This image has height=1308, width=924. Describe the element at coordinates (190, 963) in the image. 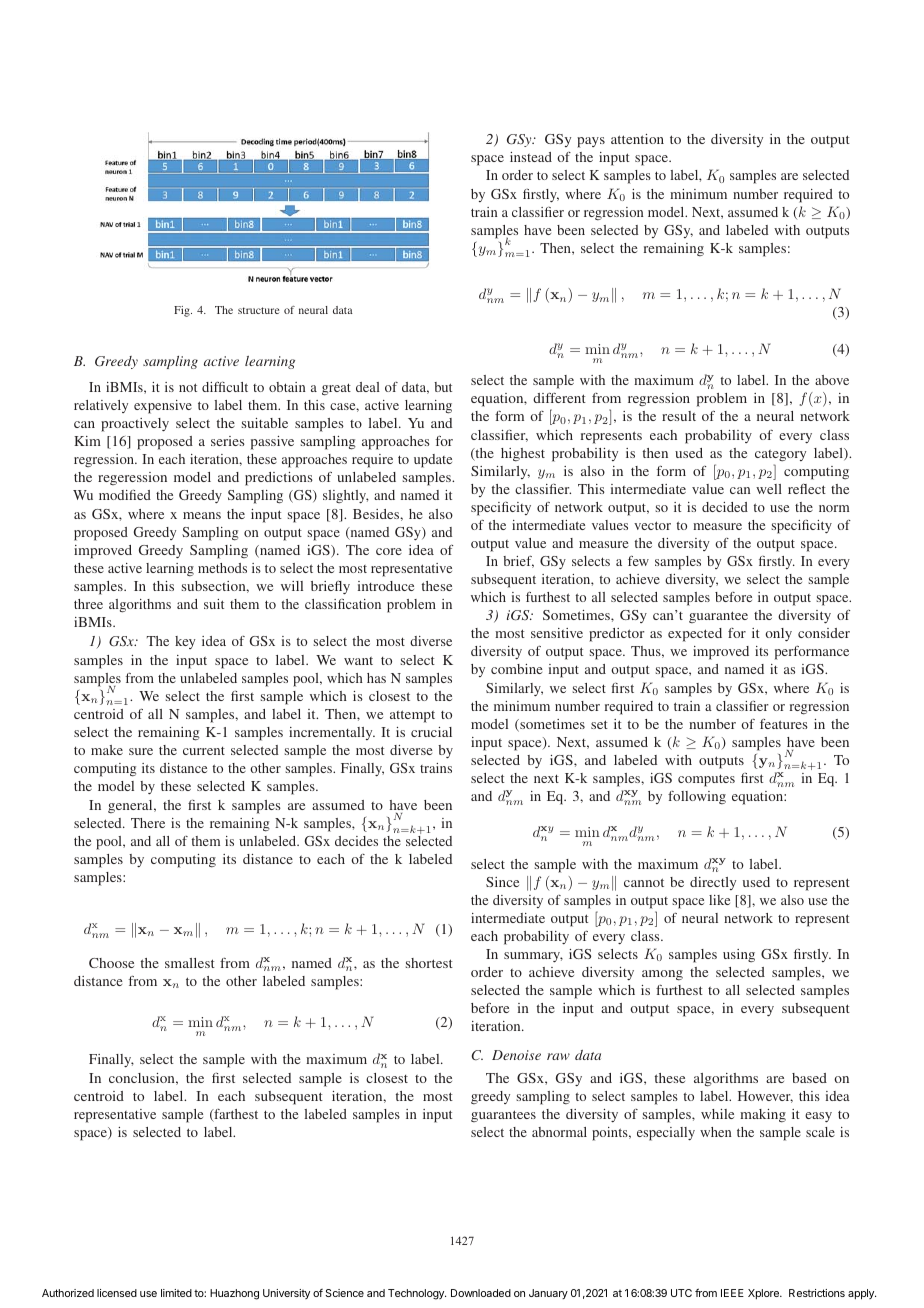

I see `smallest` at that location.
